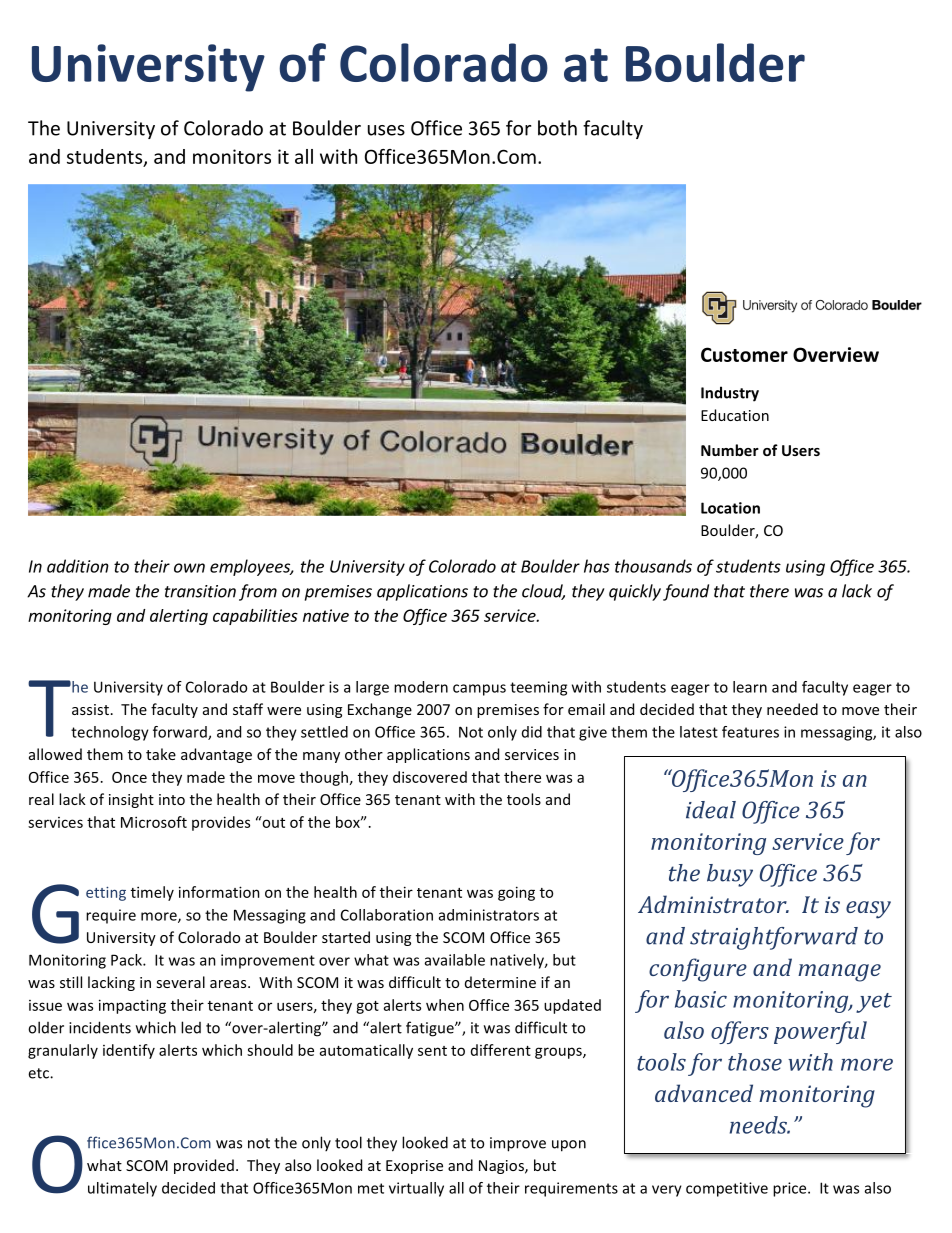 Image resolution: width=952 pixels, height=1233 pixels. What do you see at coordinates (557, 128) in the screenshot?
I see `both` at bounding box center [557, 128].
